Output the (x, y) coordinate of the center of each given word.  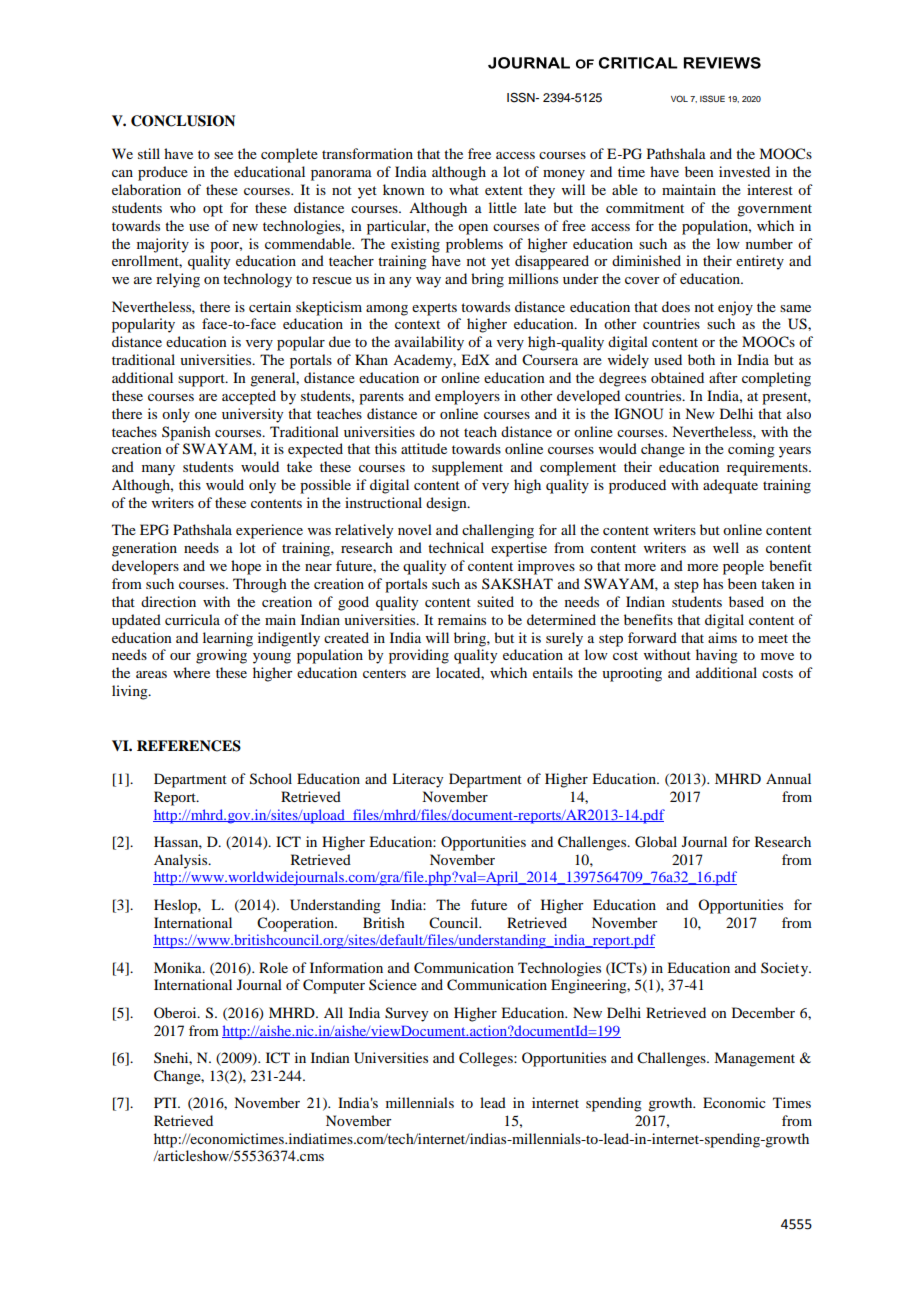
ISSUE (712, 98)
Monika (179, 967)
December (763, 1012)
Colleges (487, 1059)
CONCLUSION (183, 121)
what (464, 189)
